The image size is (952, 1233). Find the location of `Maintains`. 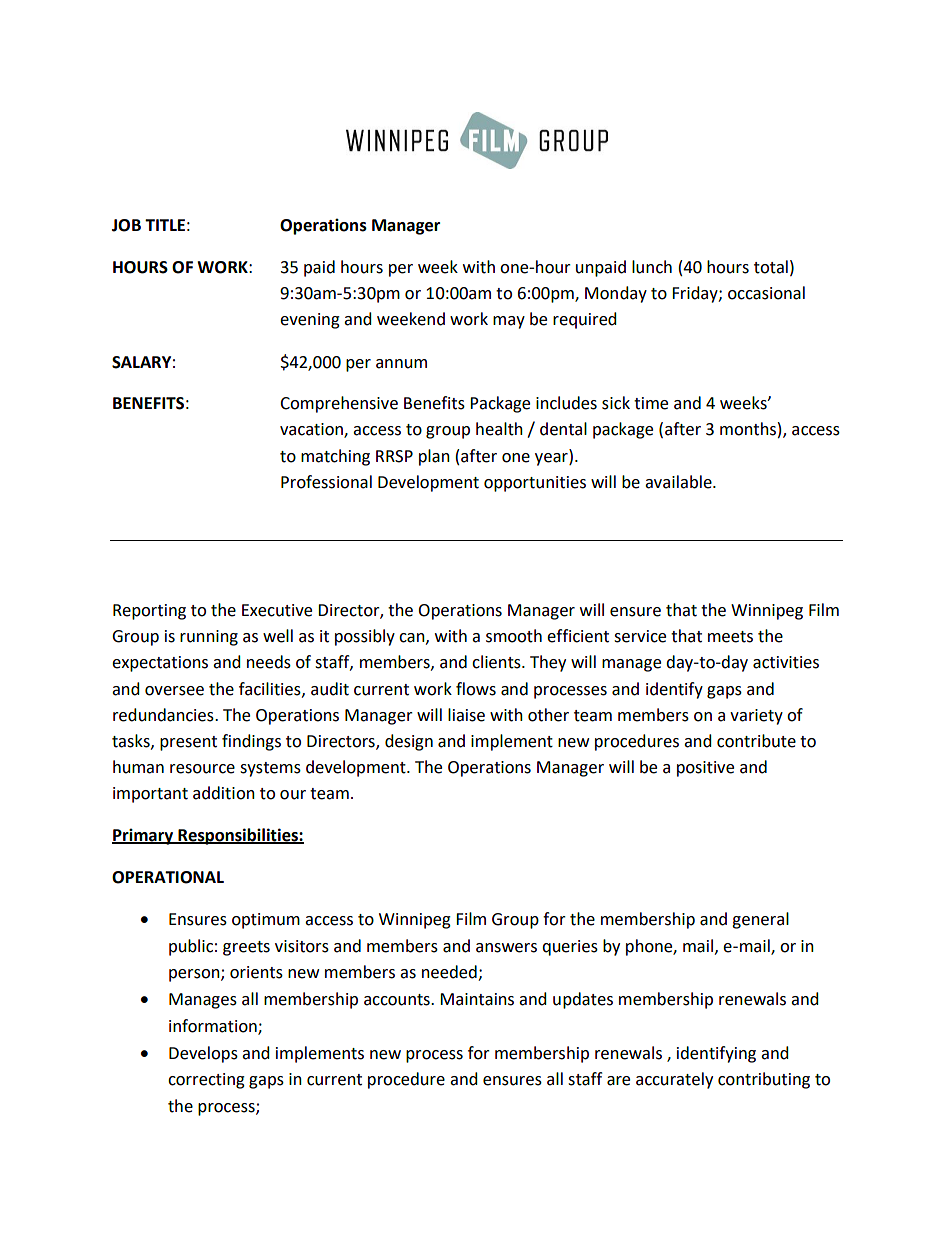

Maintains is located at coordinates (477, 999).
